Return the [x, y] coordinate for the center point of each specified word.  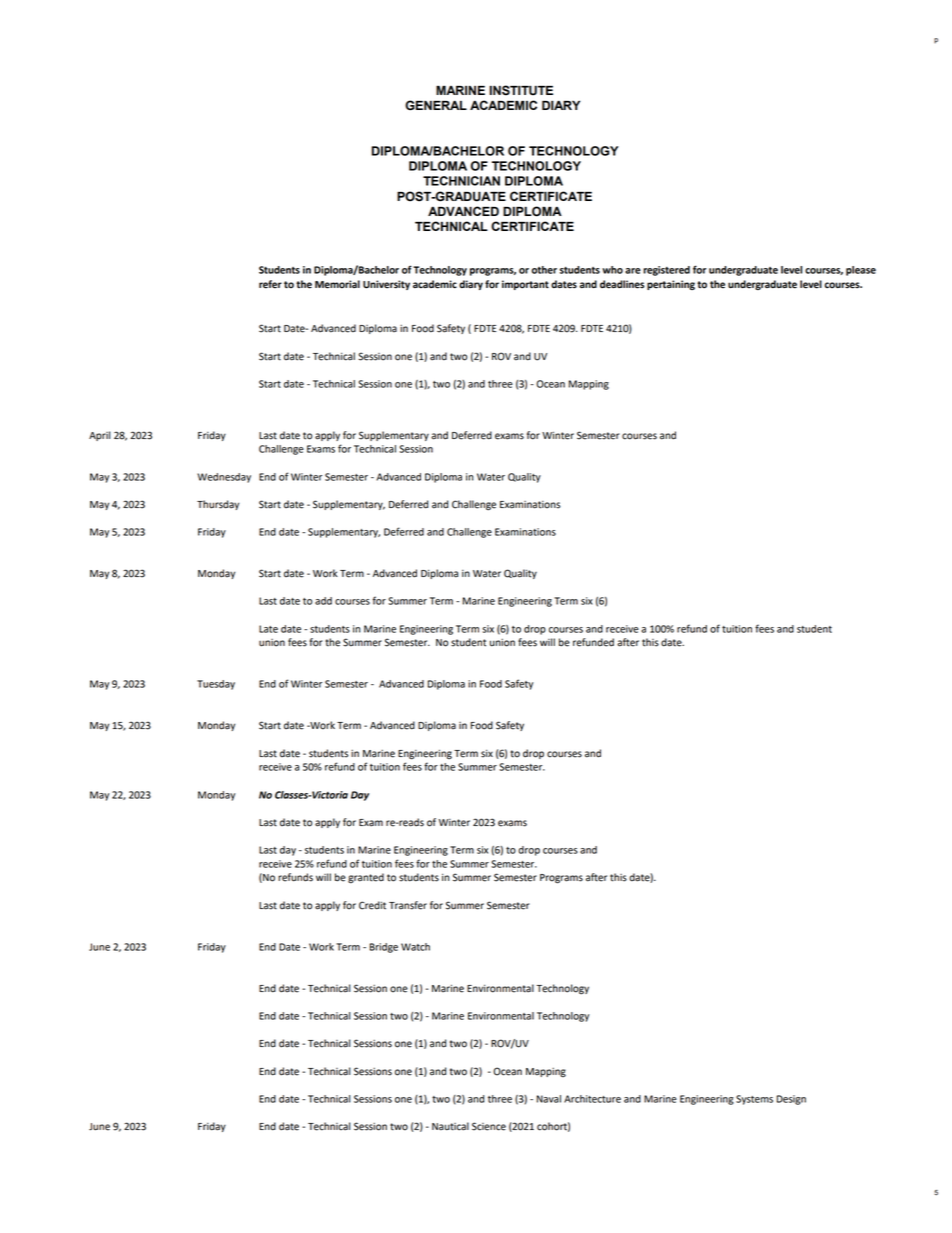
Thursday [218, 505]
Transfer [408, 905]
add [323, 601]
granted [366, 878]
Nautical [450, 1126]
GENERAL [436, 105]
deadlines [622, 284]
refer [270, 284]
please [861, 271]
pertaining [671, 285]
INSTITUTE [521, 90]
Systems [754, 1100]
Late [268, 629]
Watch [415, 947]
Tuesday [216, 685]
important [525, 285]
